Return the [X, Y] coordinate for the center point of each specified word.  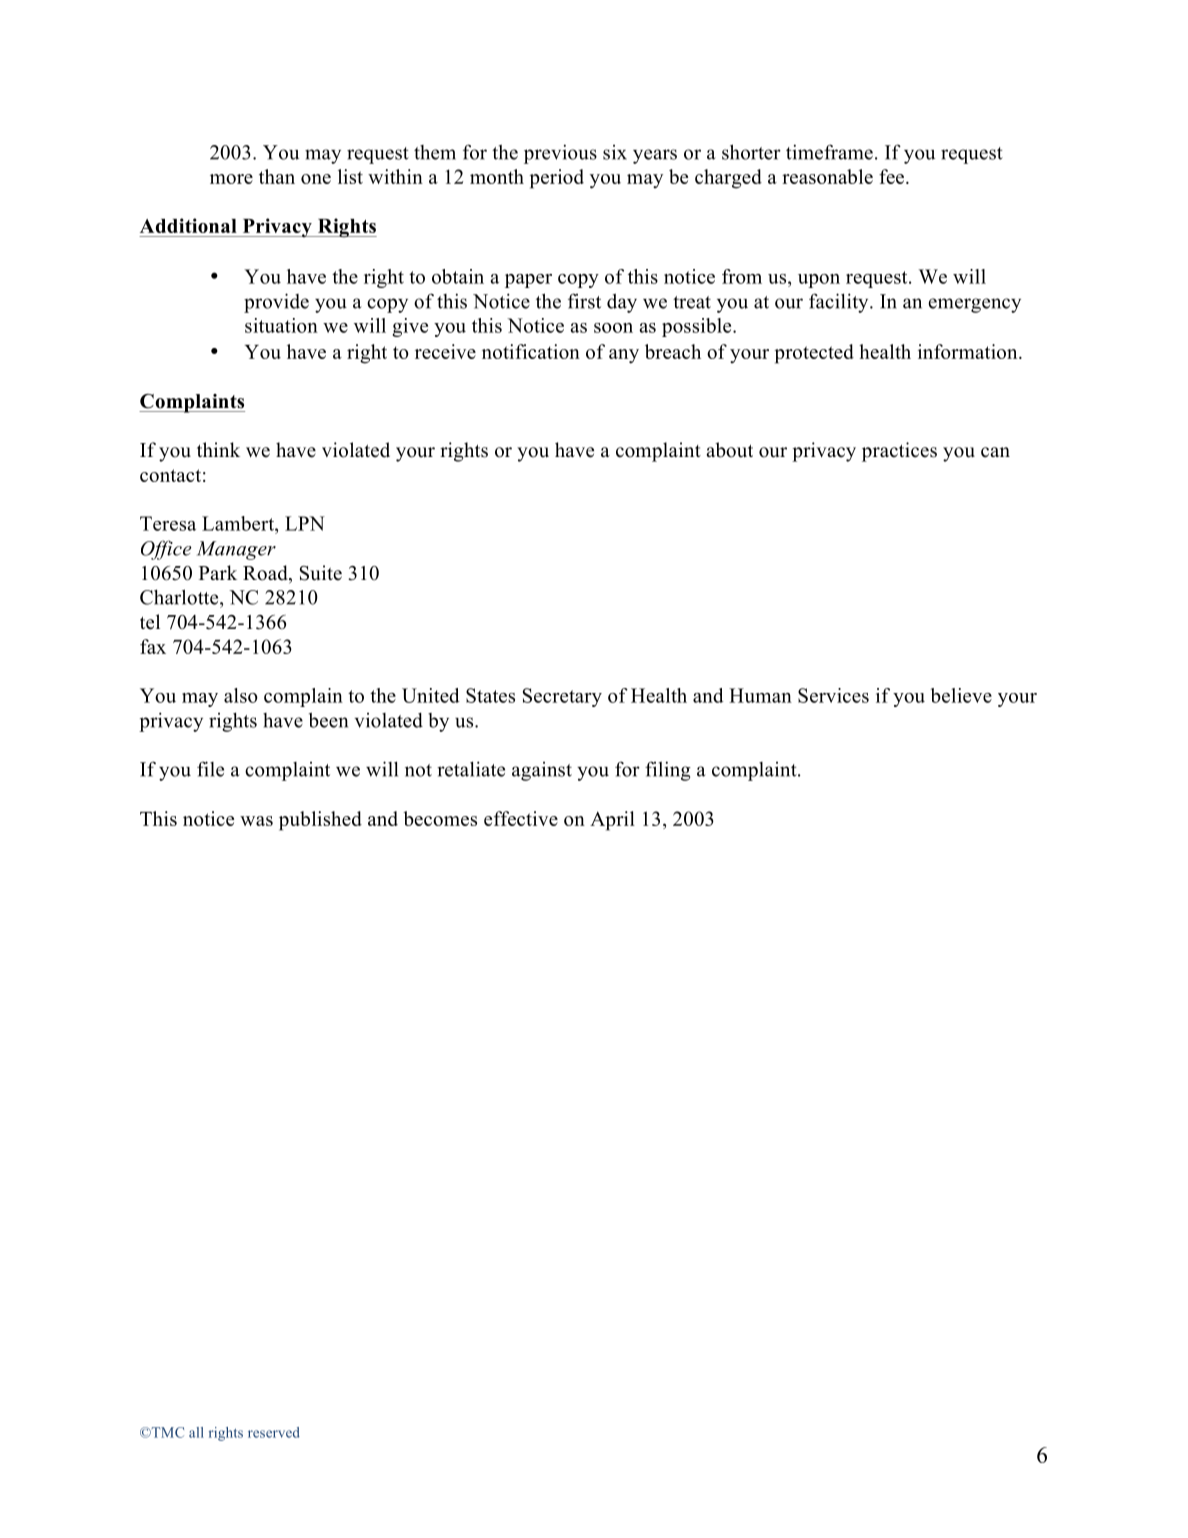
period [557, 179]
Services [833, 695]
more [231, 179]
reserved [274, 1432]
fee [893, 176]
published [320, 821]
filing [668, 771]
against [542, 771]
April [612, 821]
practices [899, 452]
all [196, 1432]
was [256, 821]
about [729, 450]
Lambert [239, 523]
